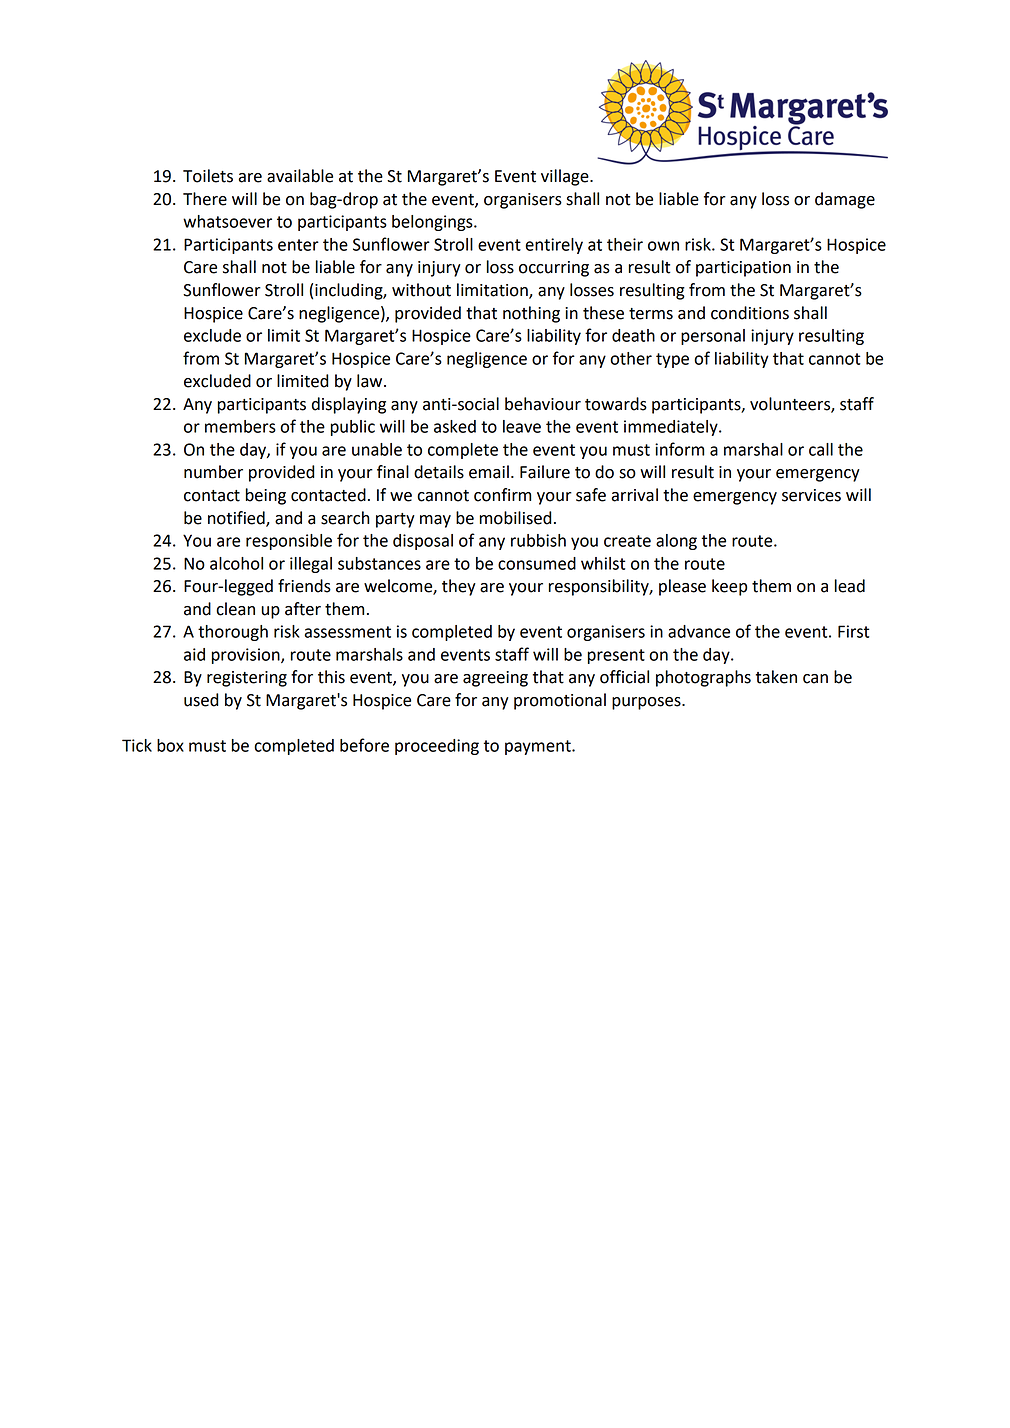 Image resolution: width=1010 pixels, height=1428 pixels. Describe the element at coordinates (776, 677) in the image. I see `taken` at that location.
